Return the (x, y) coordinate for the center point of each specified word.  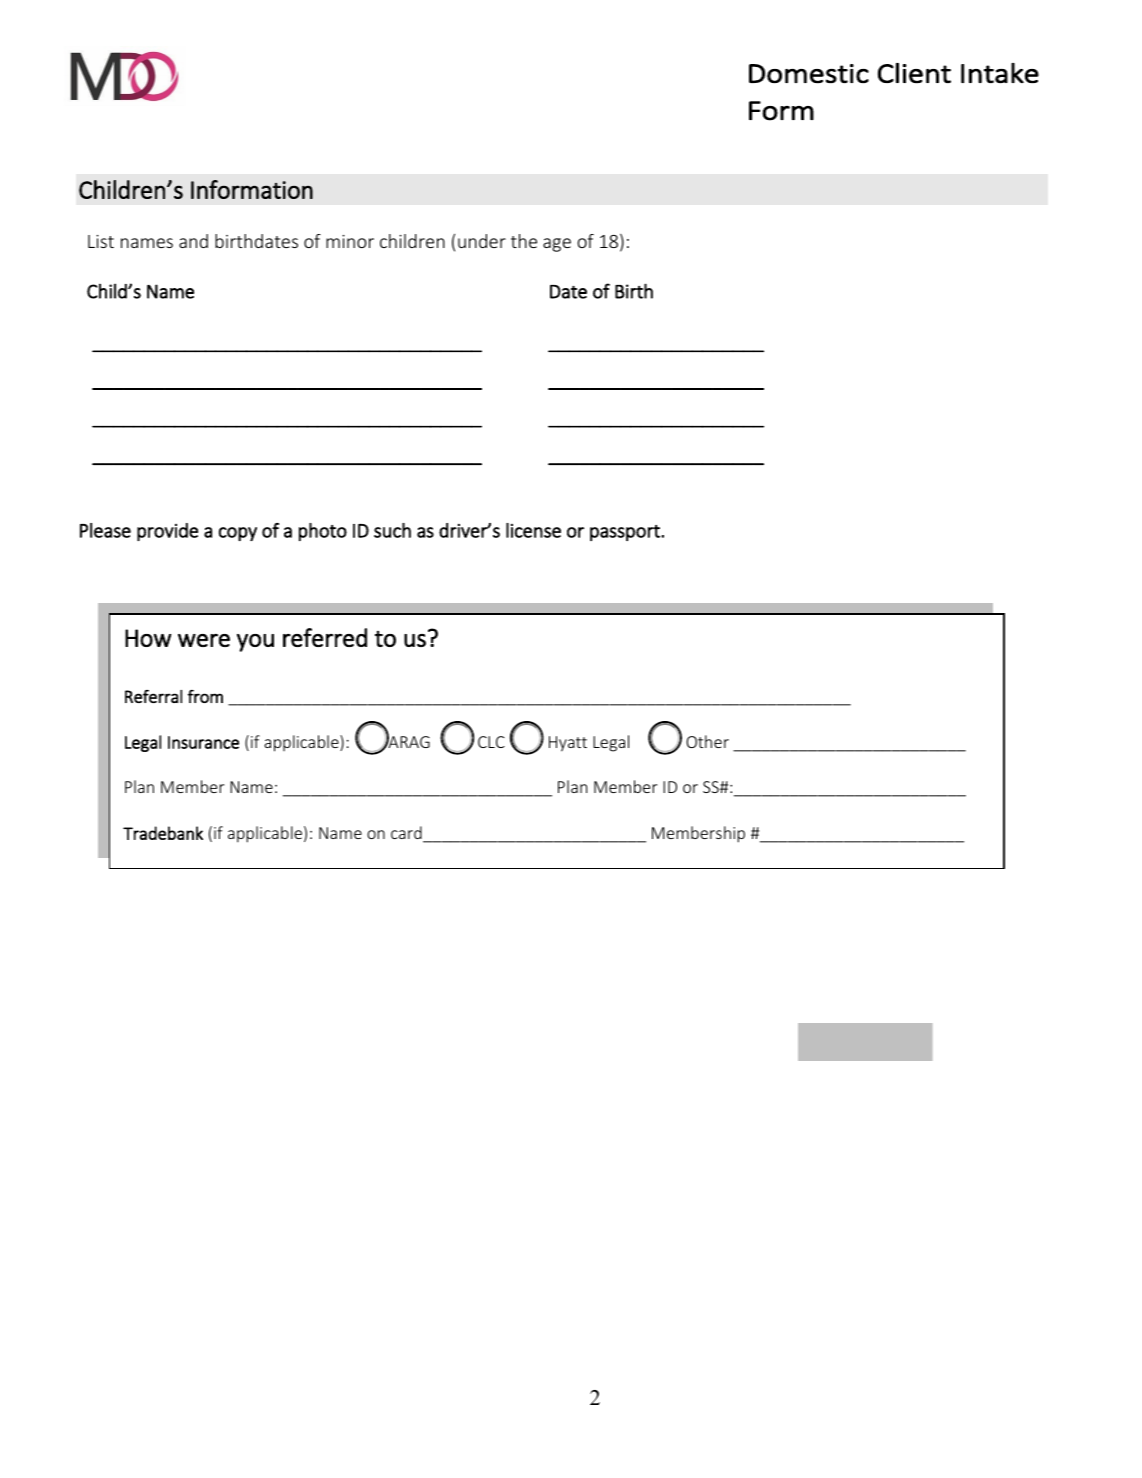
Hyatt (568, 744)
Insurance (203, 742)
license (533, 530)
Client (914, 73)
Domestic (809, 74)
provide (167, 532)
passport (626, 533)
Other (707, 741)
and (193, 241)
